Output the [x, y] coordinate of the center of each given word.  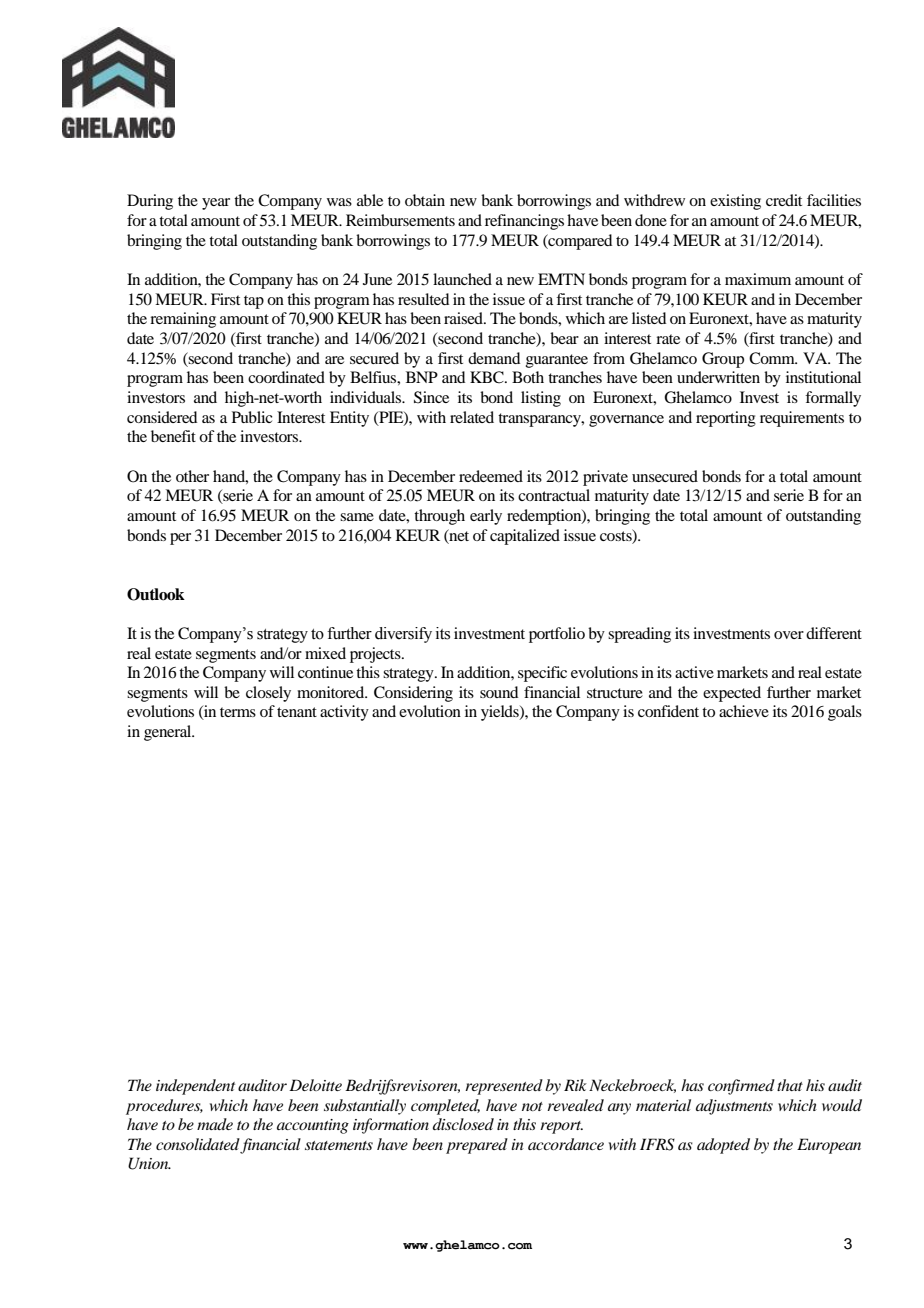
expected [732, 694]
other [192, 476]
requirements [802, 419]
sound [499, 692]
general [169, 733]
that [790, 1085]
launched [462, 279]
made [215, 1124]
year [216, 204]
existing [735, 202]
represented [504, 1087]
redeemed [491, 476]
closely [268, 694]
